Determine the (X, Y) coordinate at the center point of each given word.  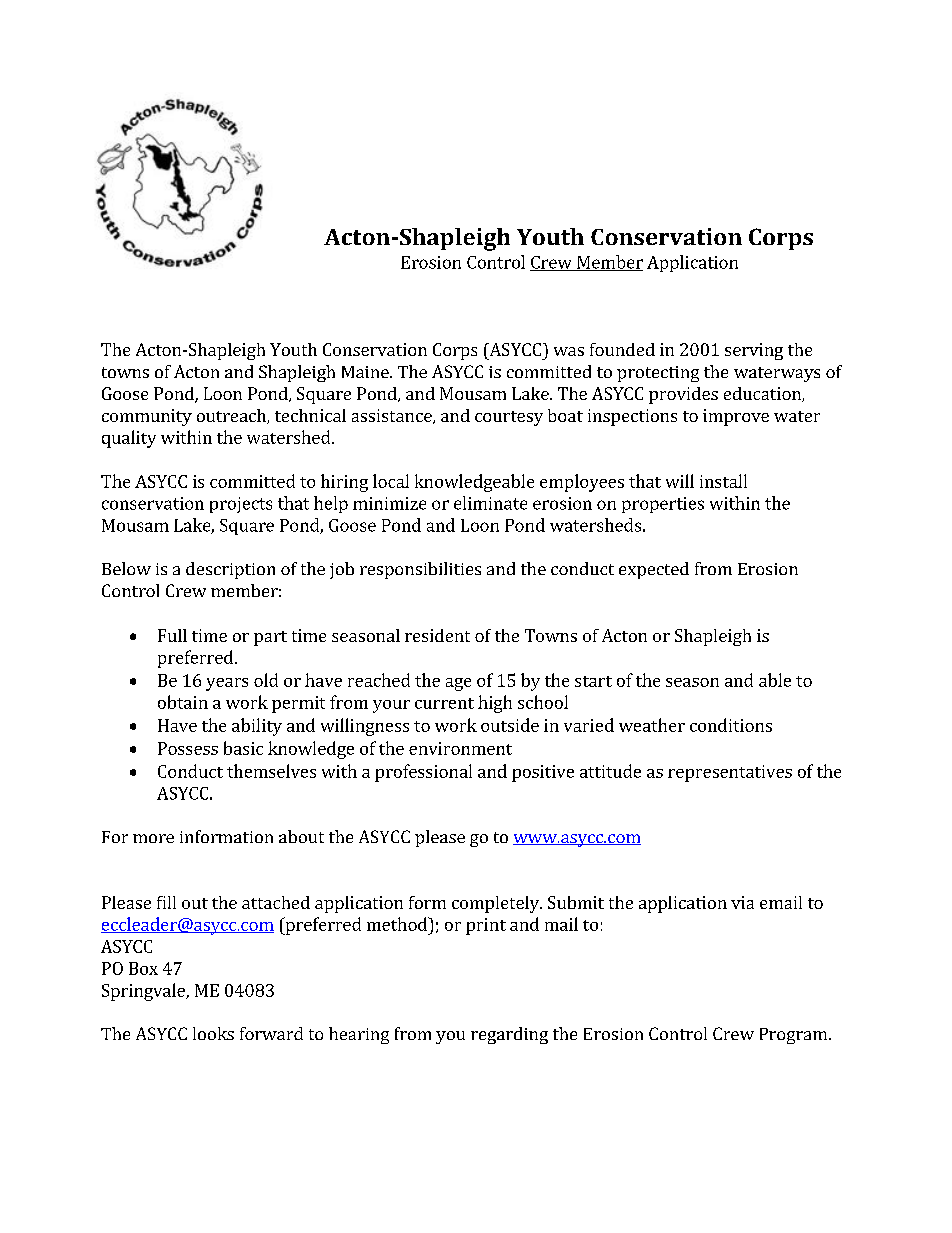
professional (423, 773)
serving (754, 351)
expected (654, 570)
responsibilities (420, 570)
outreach (232, 416)
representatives (730, 773)
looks (213, 1033)
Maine (366, 372)
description (230, 570)
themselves (271, 771)
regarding (509, 1035)
